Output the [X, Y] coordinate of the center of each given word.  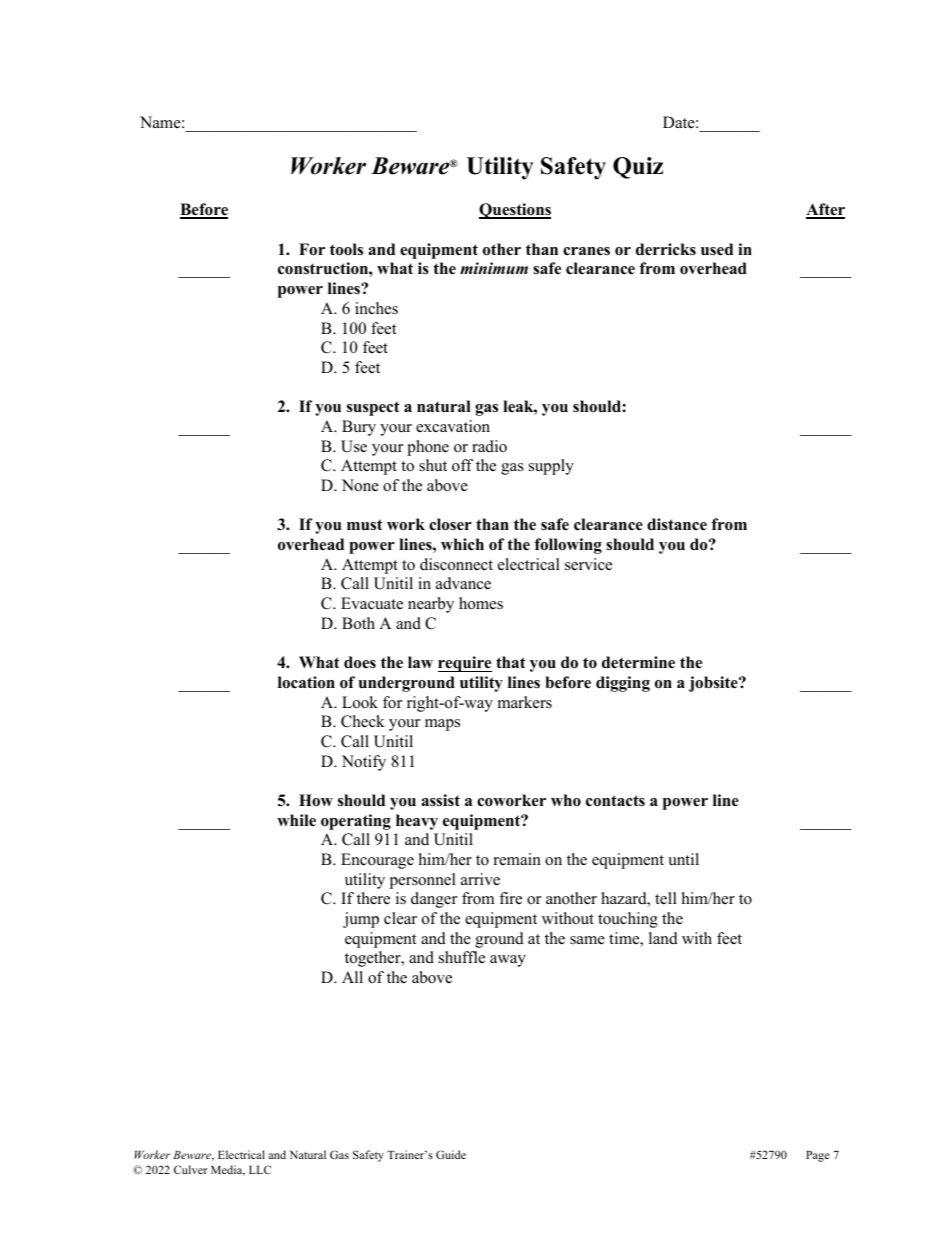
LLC [260, 1169]
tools [346, 249]
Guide [451, 1154]
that [511, 662]
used [717, 249]
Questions [515, 211]
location [306, 682]
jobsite [714, 684]
